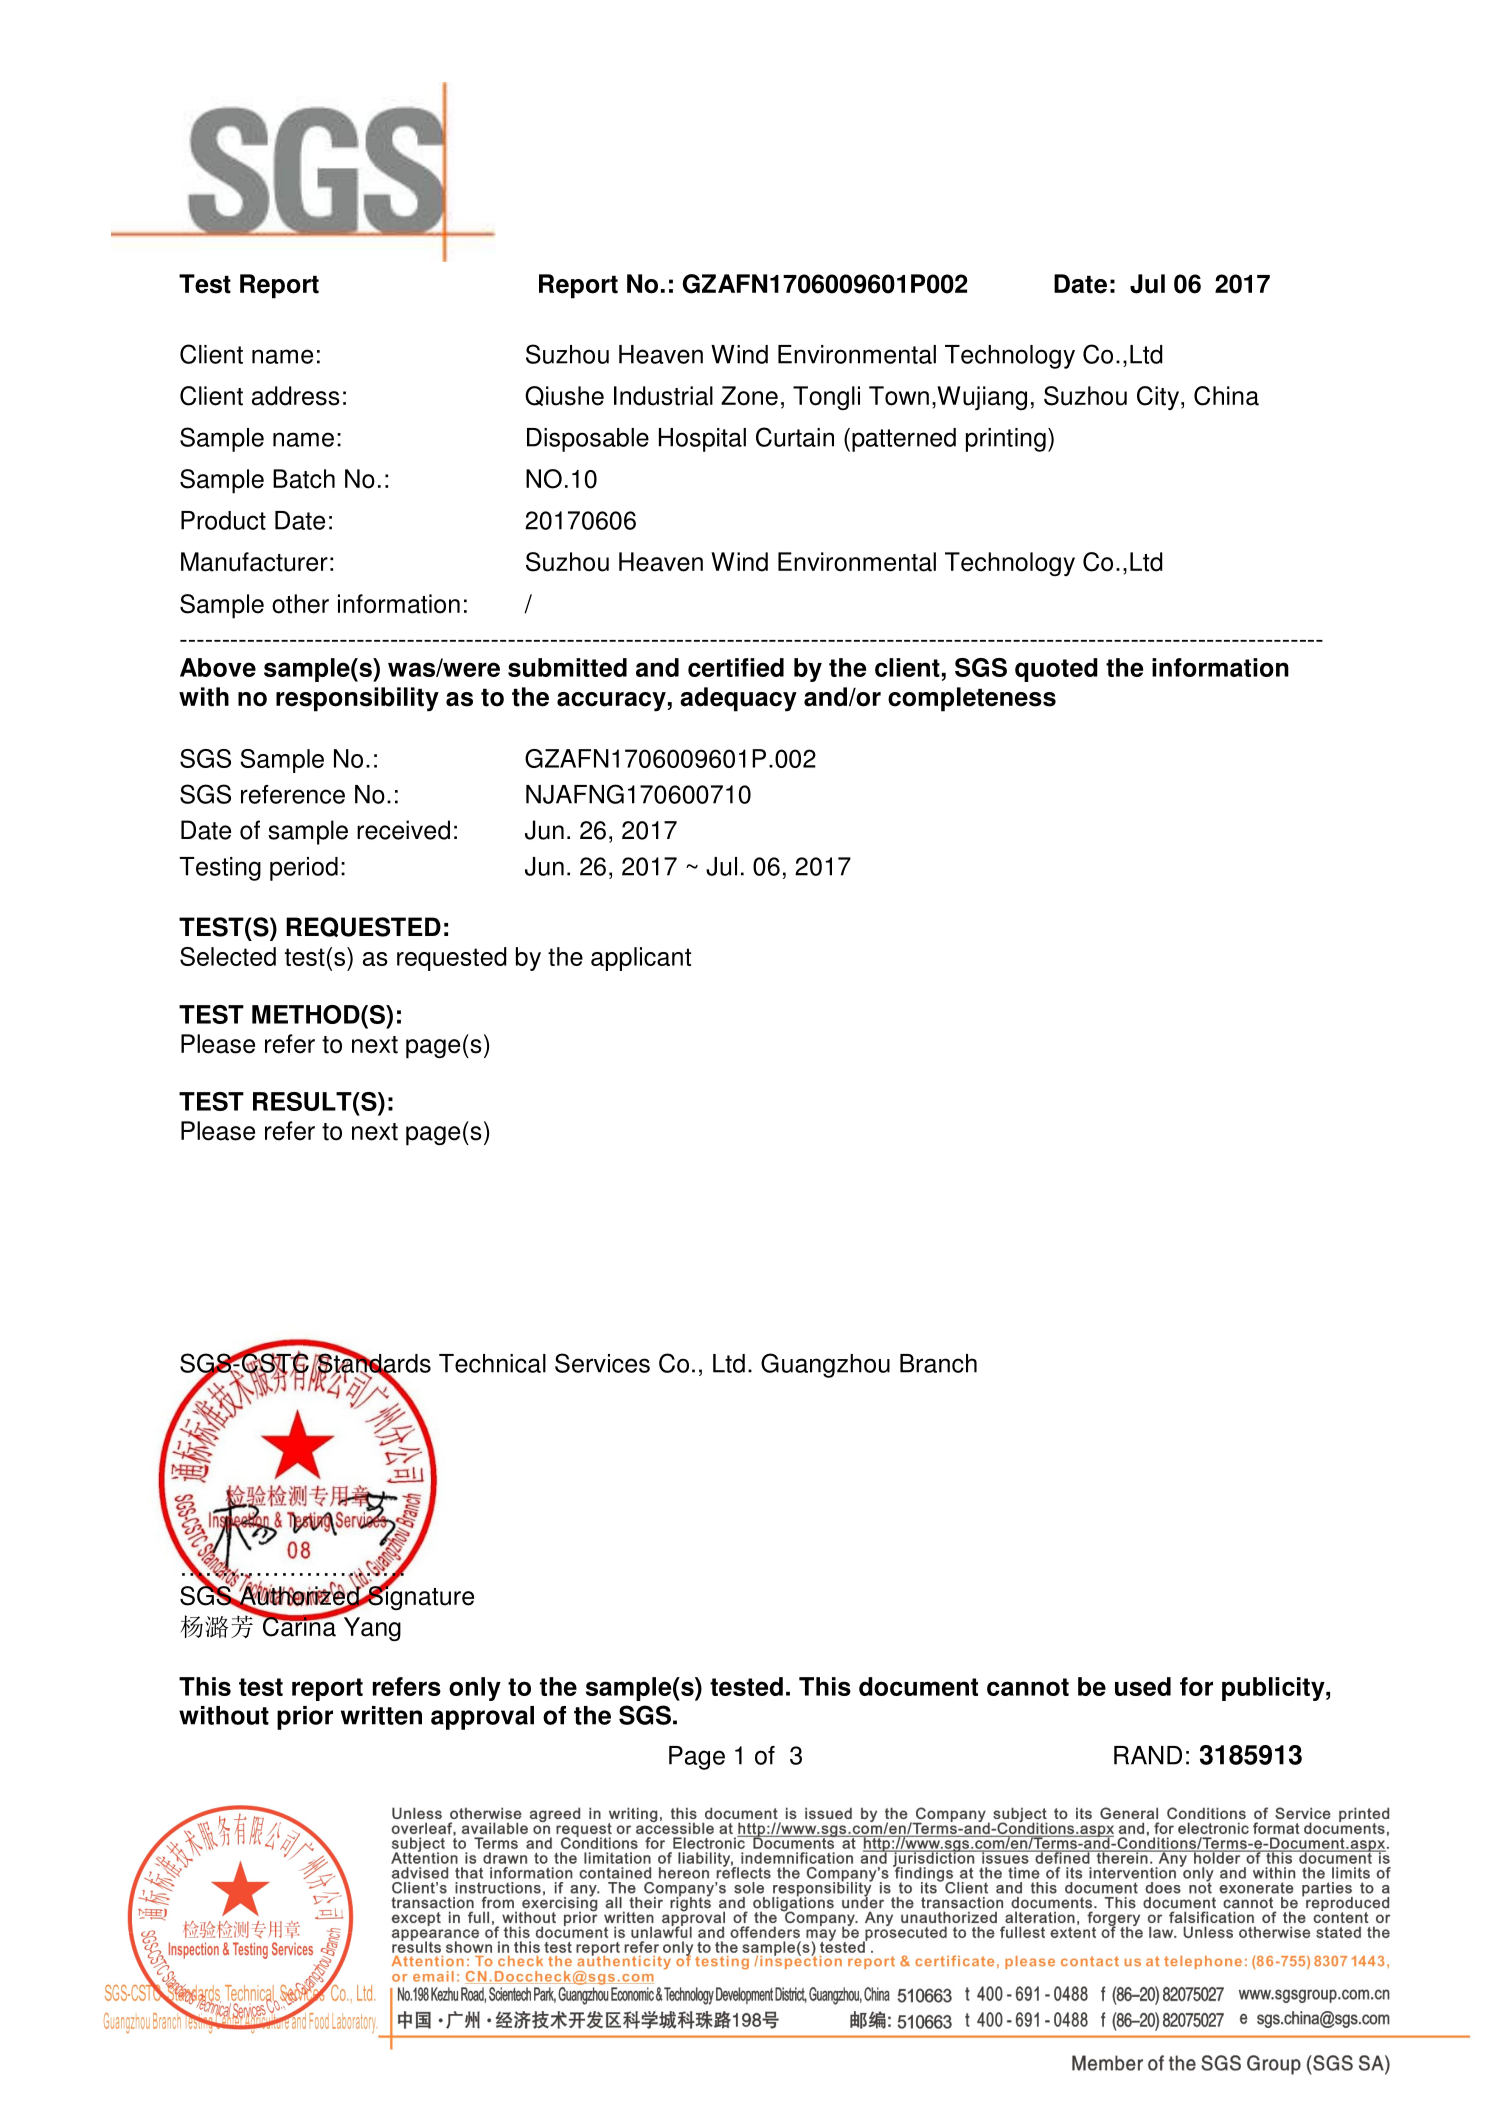 The width and height of the screenshot is (1504, 2127). What do you see at coordinates (938, 1363) in the screenshot?
I see `Branch` at bounding box center [938, 1363].
